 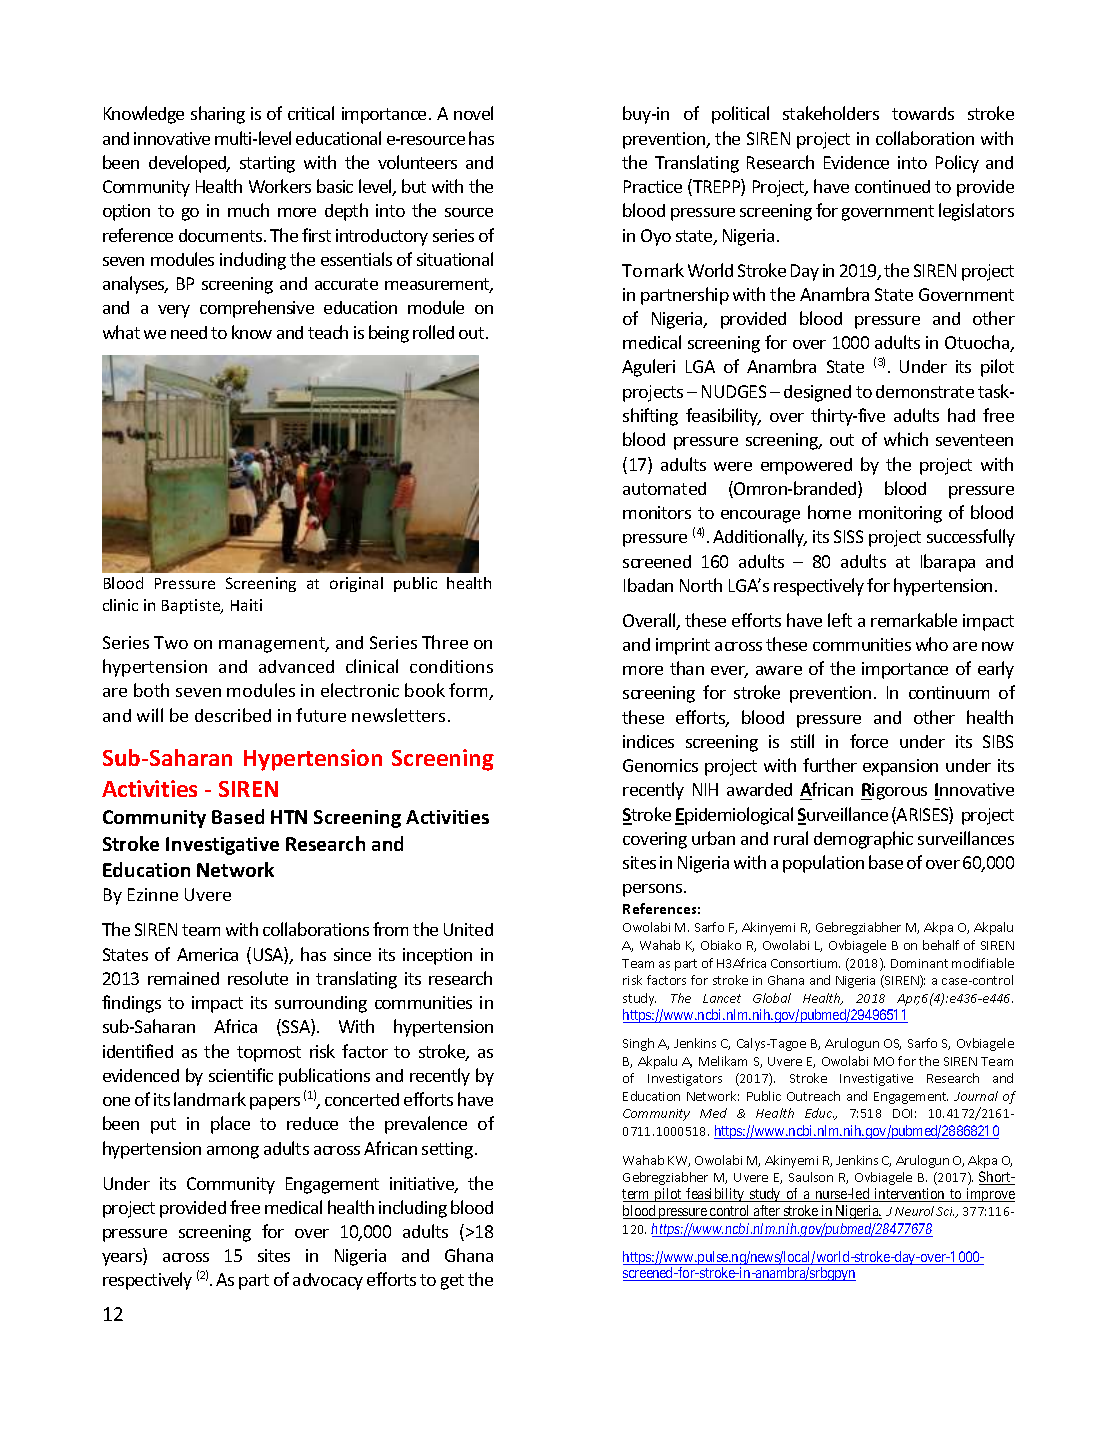 I want to click on persons, so click(x=654, y=890).
